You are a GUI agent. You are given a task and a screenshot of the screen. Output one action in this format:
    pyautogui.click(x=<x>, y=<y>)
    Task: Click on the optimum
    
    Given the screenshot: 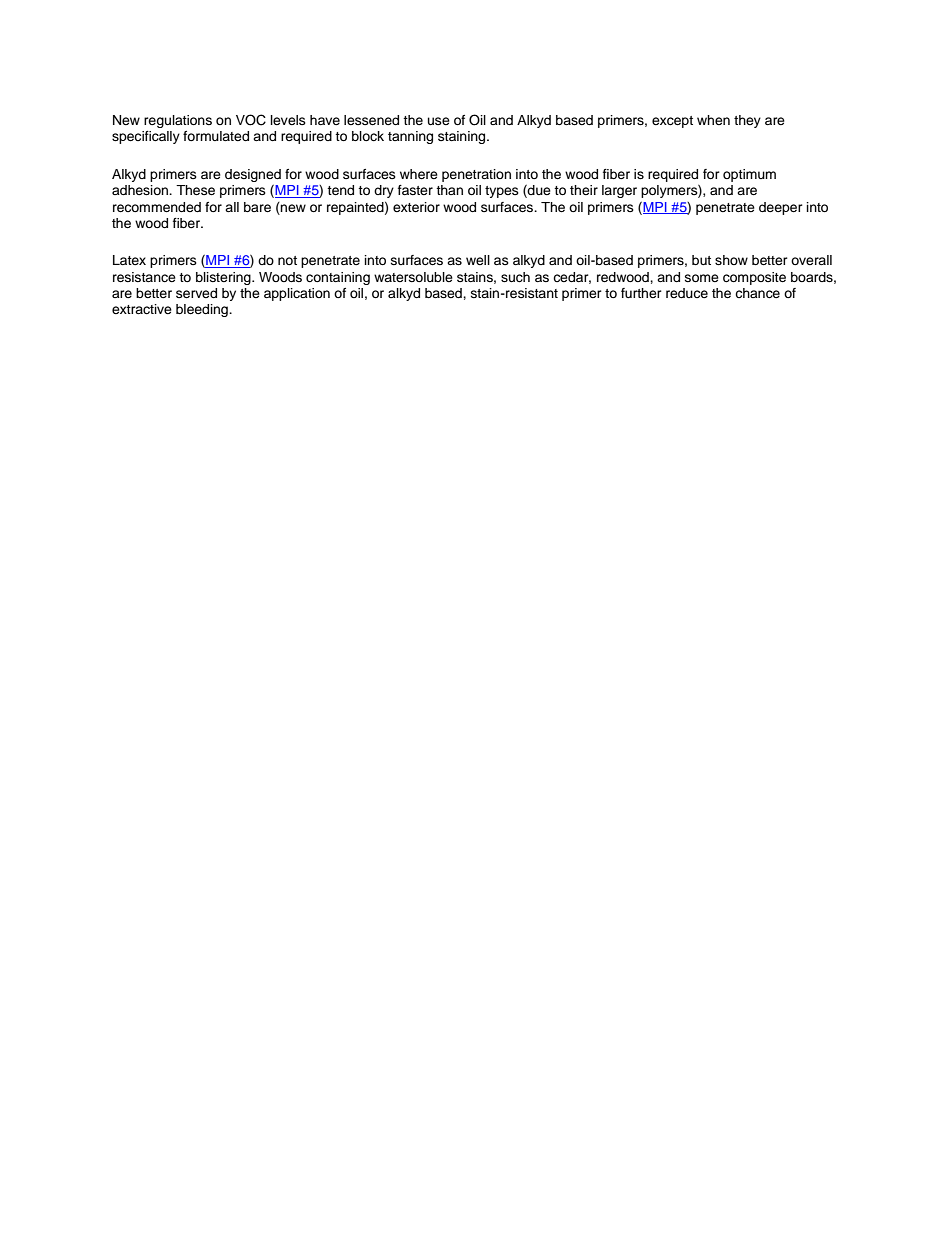 What is the action you would take?
    pyautogui.click(x=749, y=175)
